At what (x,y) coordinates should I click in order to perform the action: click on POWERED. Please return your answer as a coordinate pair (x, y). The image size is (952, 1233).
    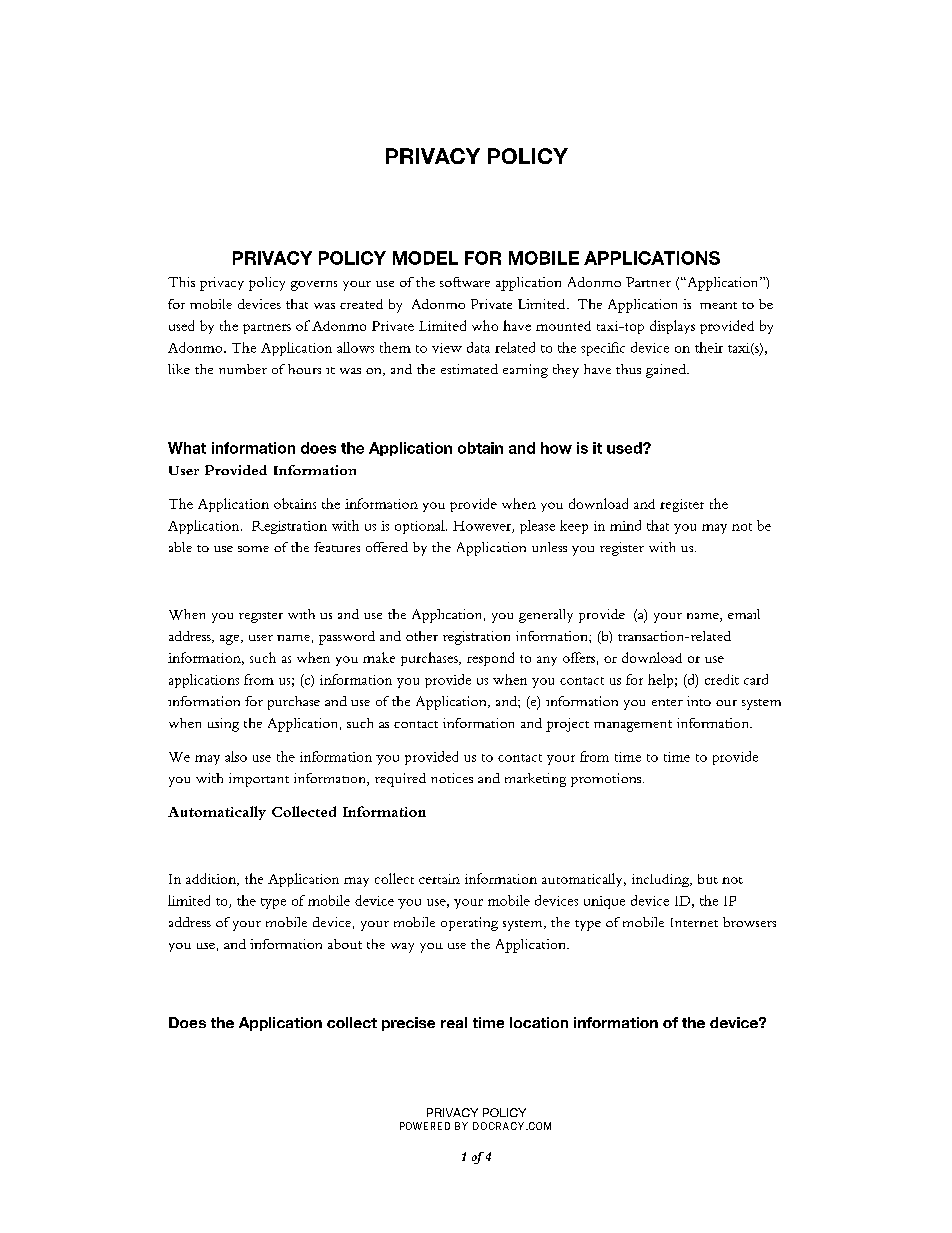
    Looking at the image, I should click on (425, 1126).
